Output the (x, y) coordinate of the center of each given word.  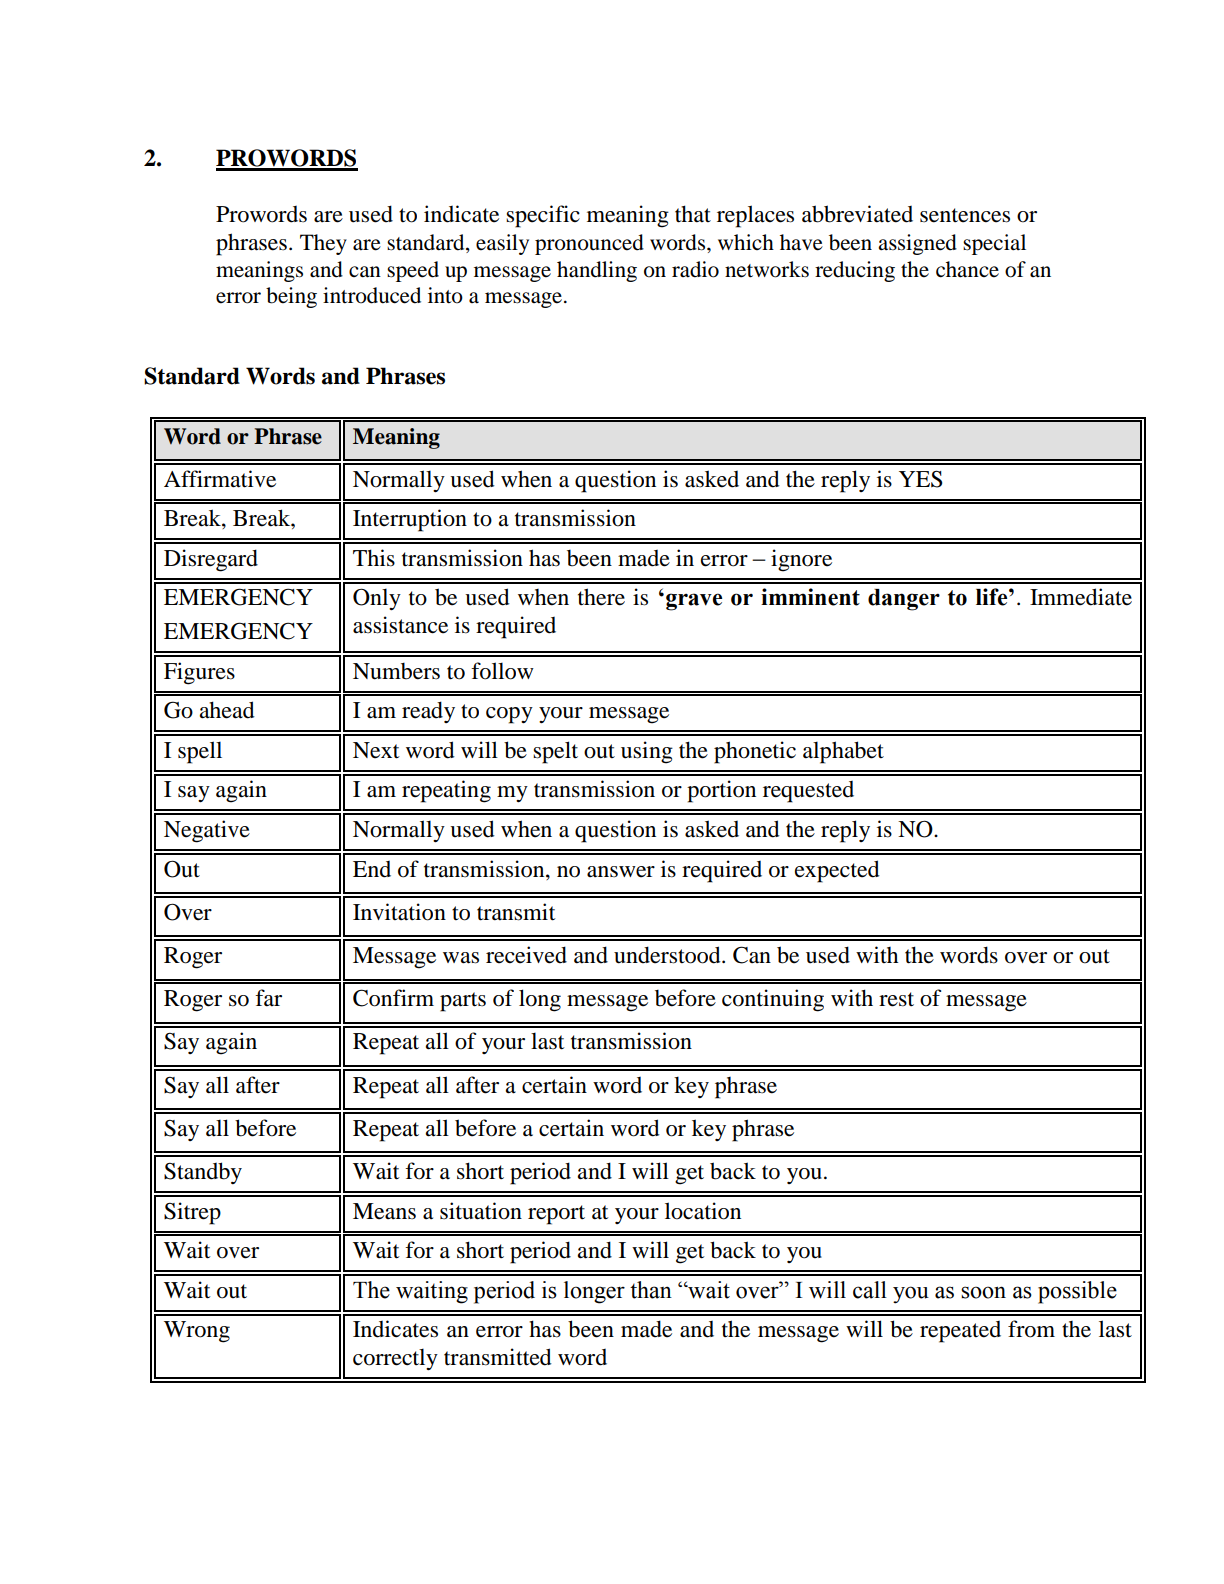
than (651, 1290)
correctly (395, 1359)
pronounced (589, 244)
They (323, 244)
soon (983, 1292)
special (994, 244)
